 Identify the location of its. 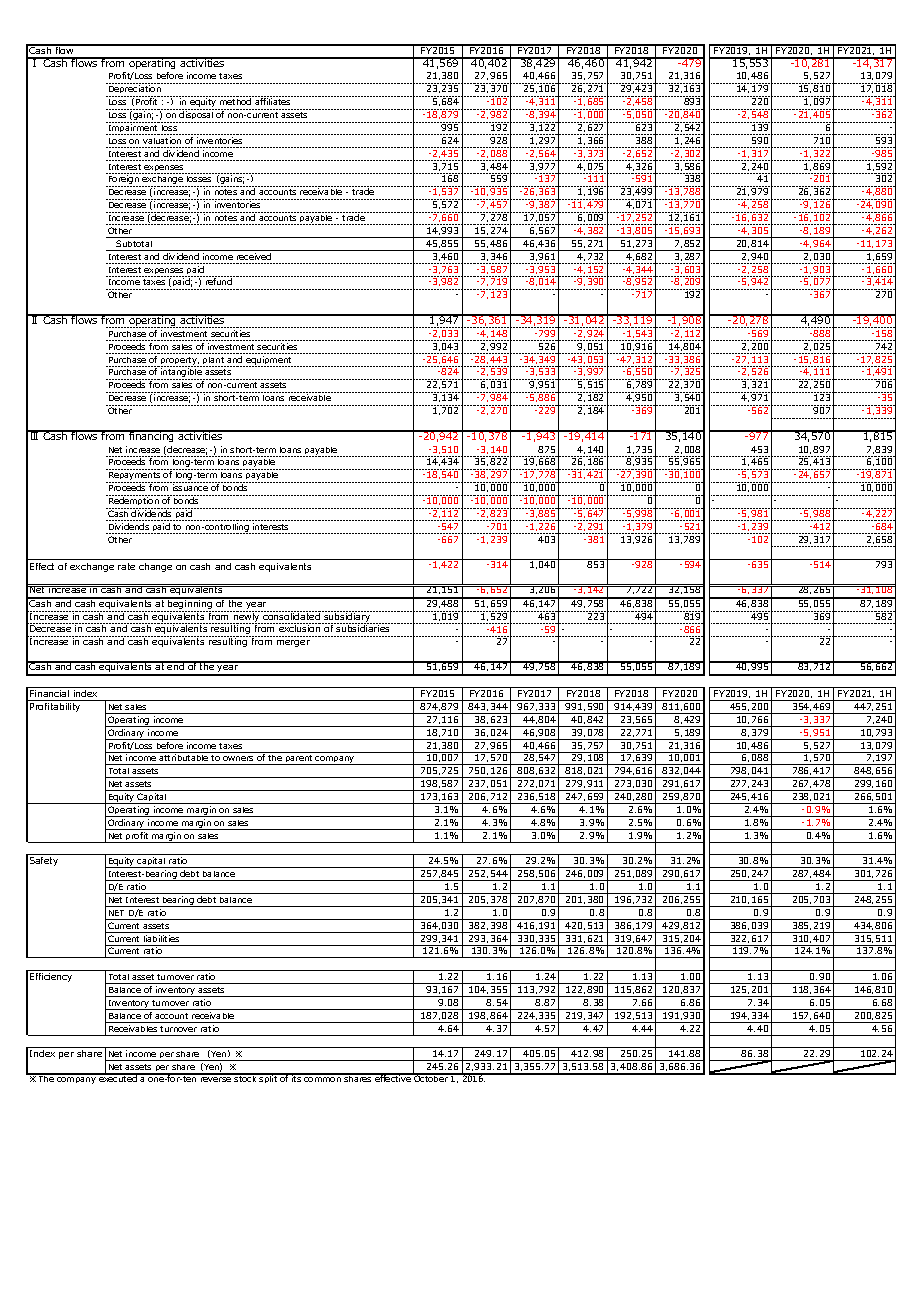
(297, 1078).
